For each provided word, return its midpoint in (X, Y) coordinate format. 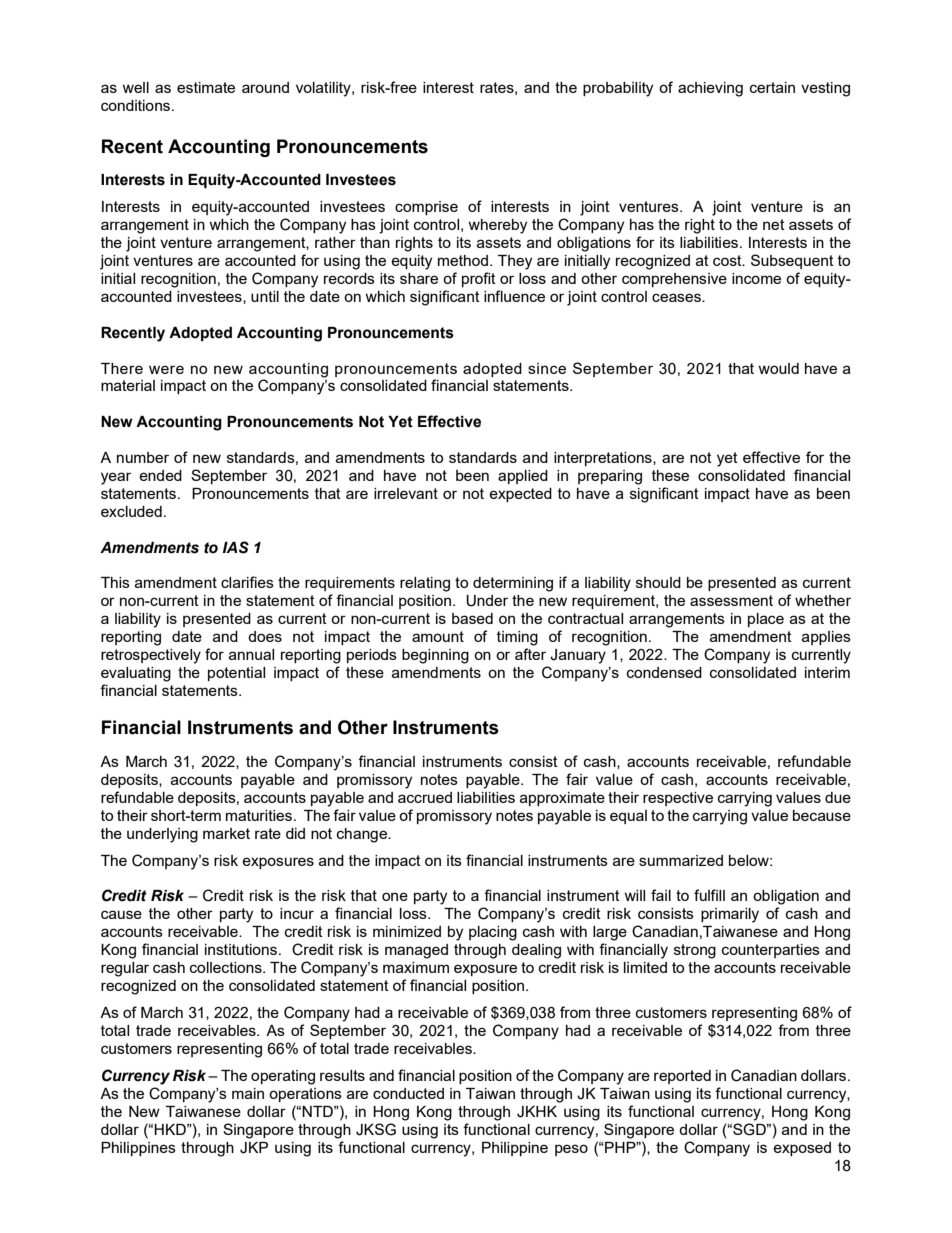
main (248, 1093)
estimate (206, 87)
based (472, 618)
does (265, 636)
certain (772, 87)
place (766, 620)
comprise (426, 208)
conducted (408, 1093)
